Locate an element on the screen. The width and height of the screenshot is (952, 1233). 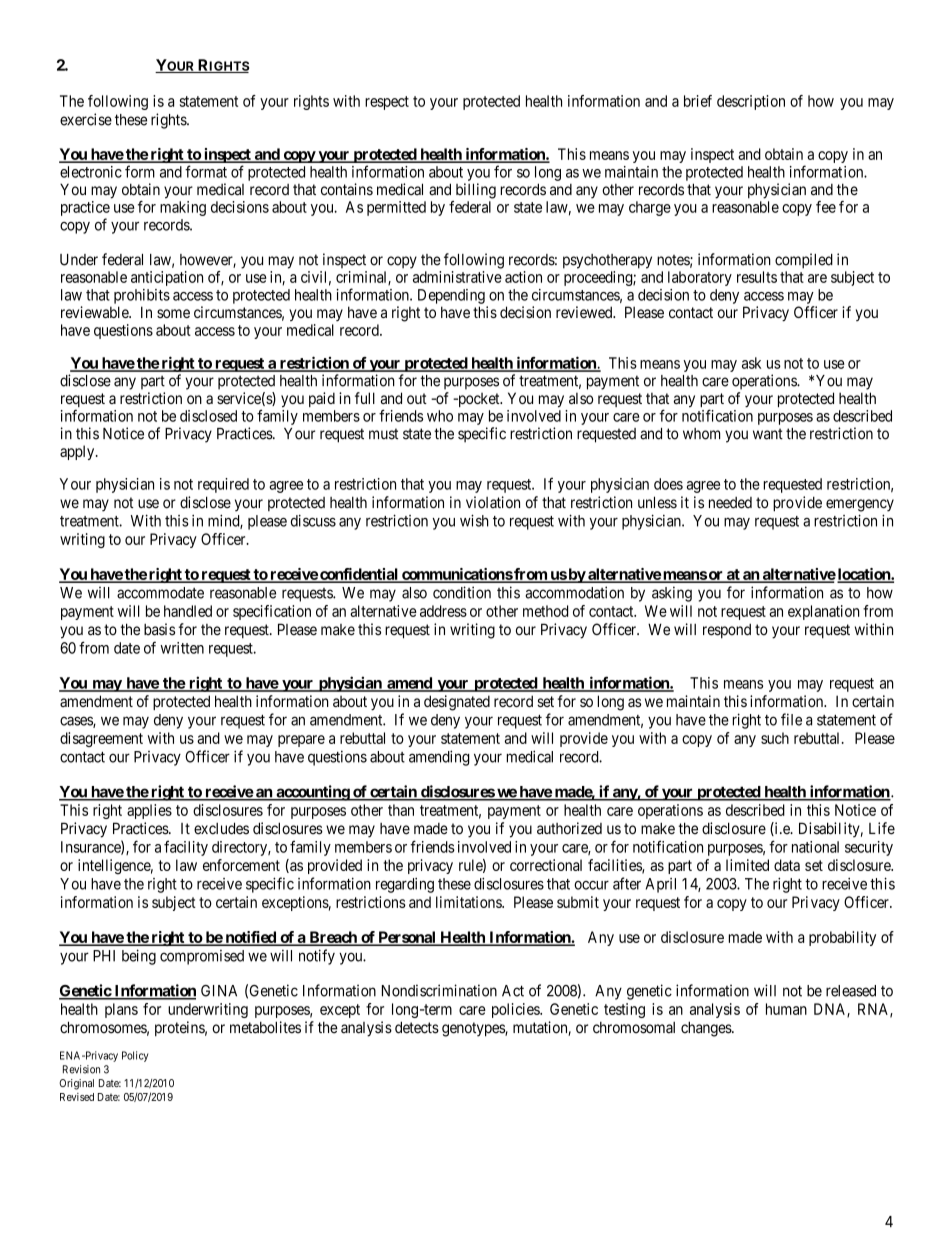
billing is located at coordinates (476, 191).
